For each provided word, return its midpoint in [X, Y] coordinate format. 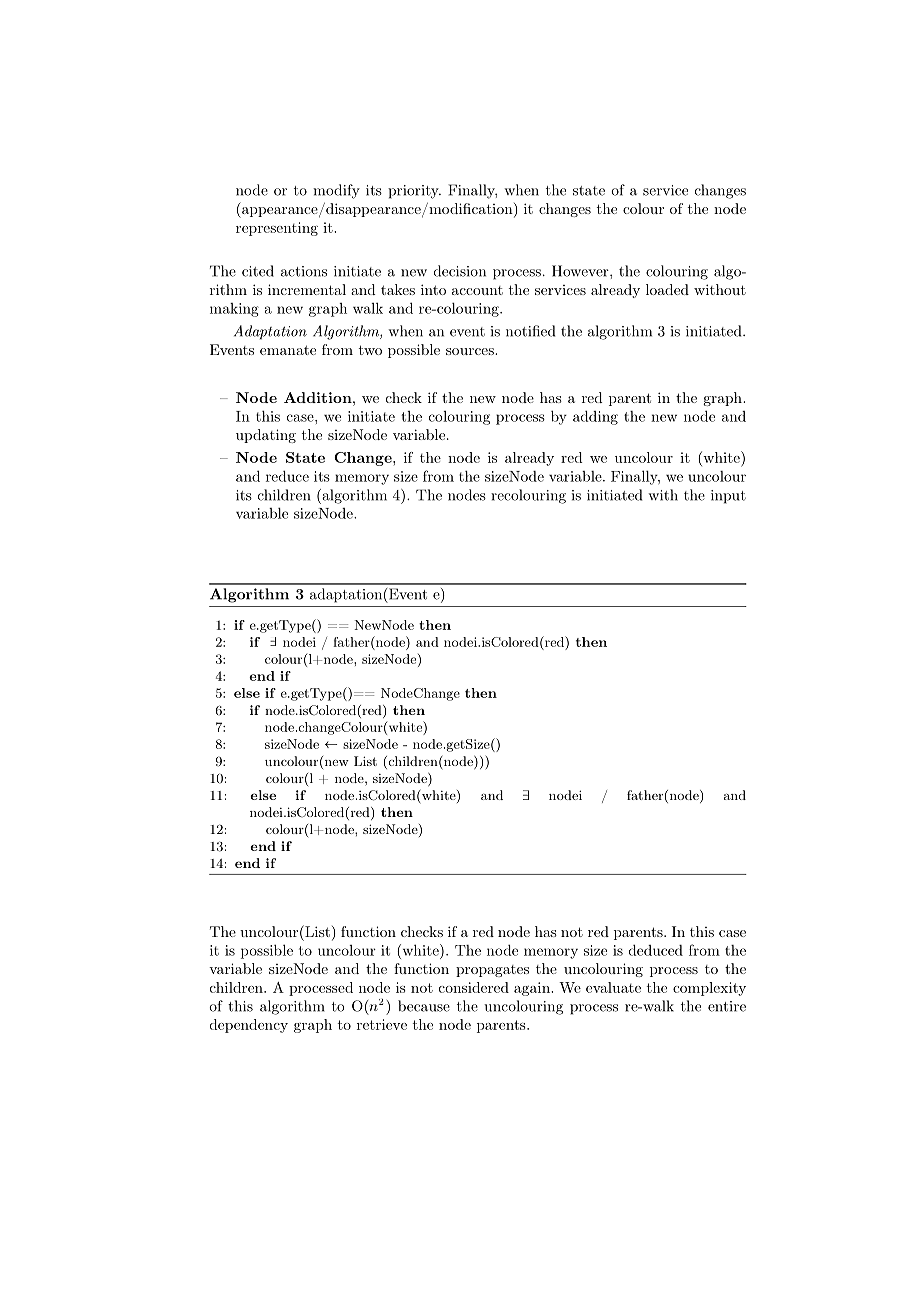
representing [277, 229]
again [533, 989]
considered [474, 987]
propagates [492, 971]
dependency [249, 1026]
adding [595, 417]
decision [460, 271]
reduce [287, 476]
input [728, 497]
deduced [656, 950]
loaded [667, 289]
